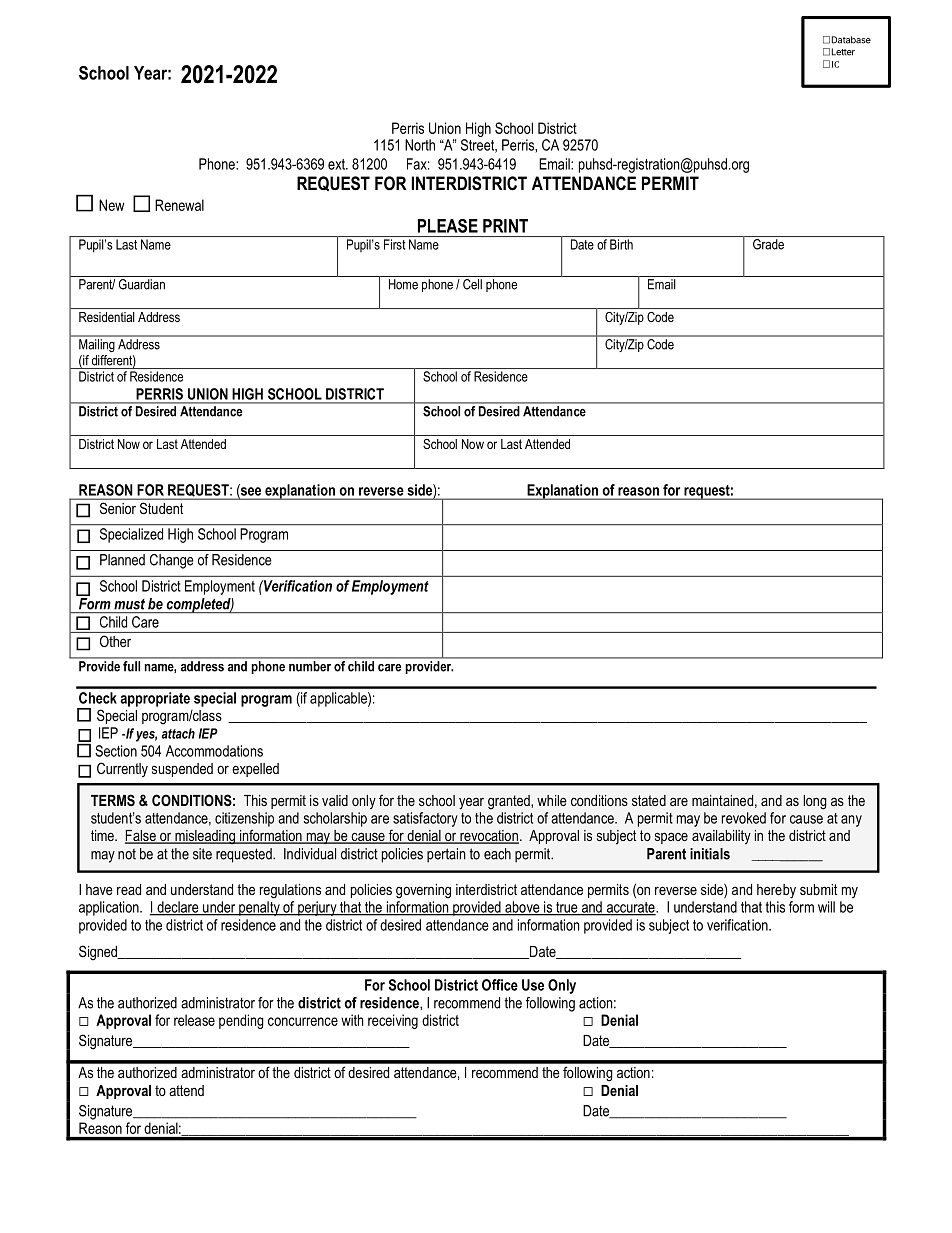 The height and width of the document is (1233, 952). What do you see at coordinates (179, 205) in the document?
I see `Renewal` at bounding box center [179, 205].
